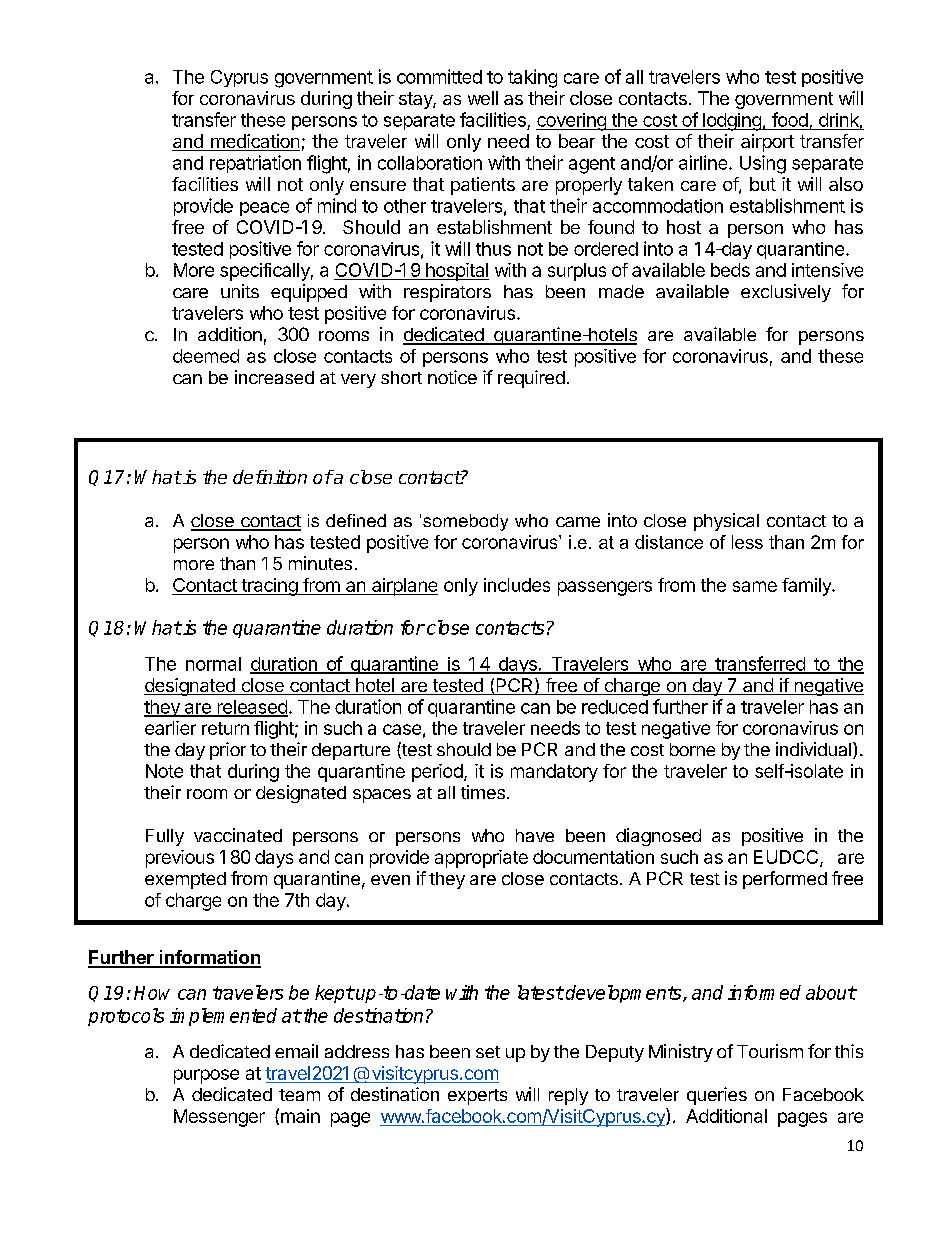 This screenshot has width=952, height=1233. What do you see at coordinates (717, 1096) in the screenshot?
I see `queries` at bounding box center [717, 1096].
